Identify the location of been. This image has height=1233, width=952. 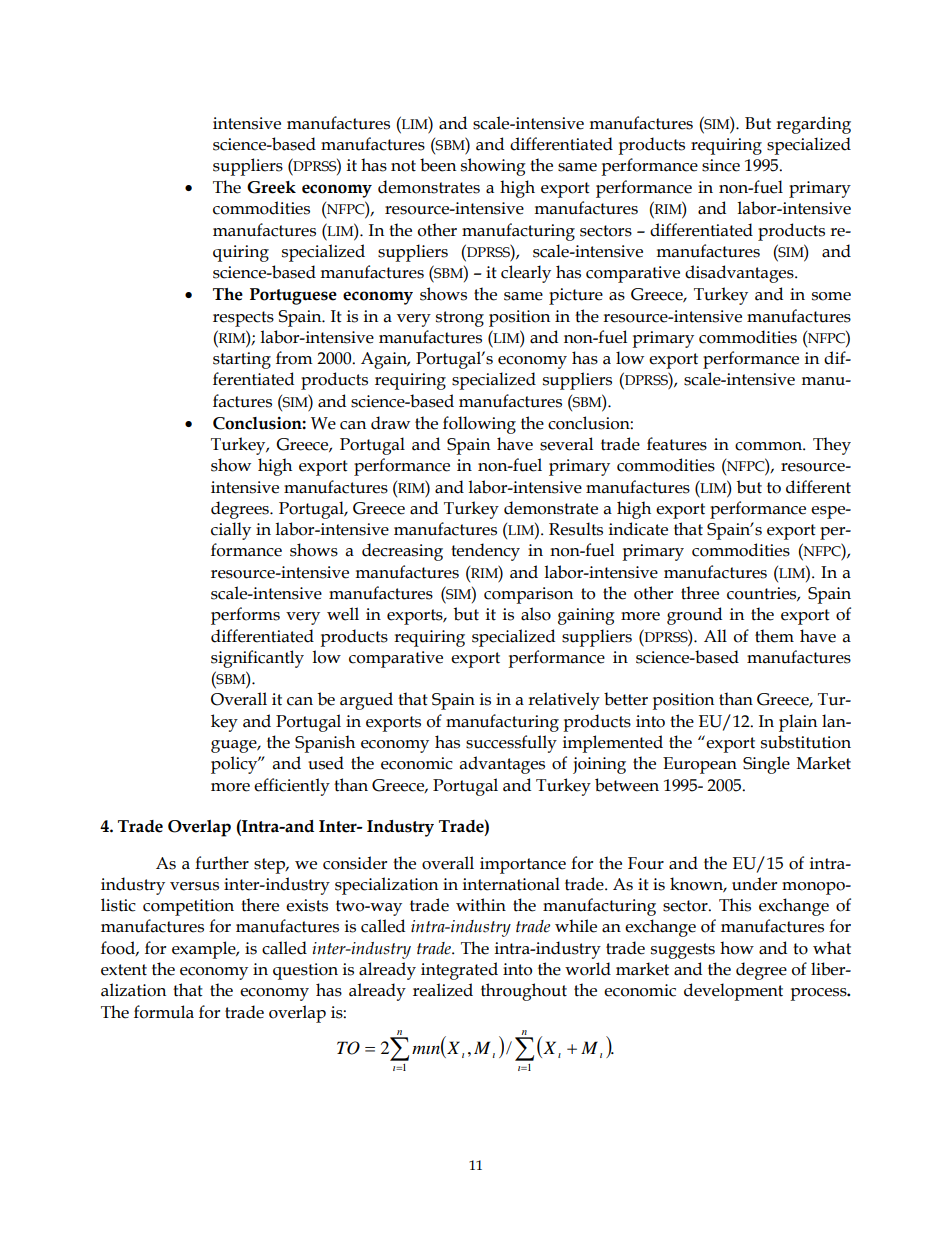
(438, 165).
